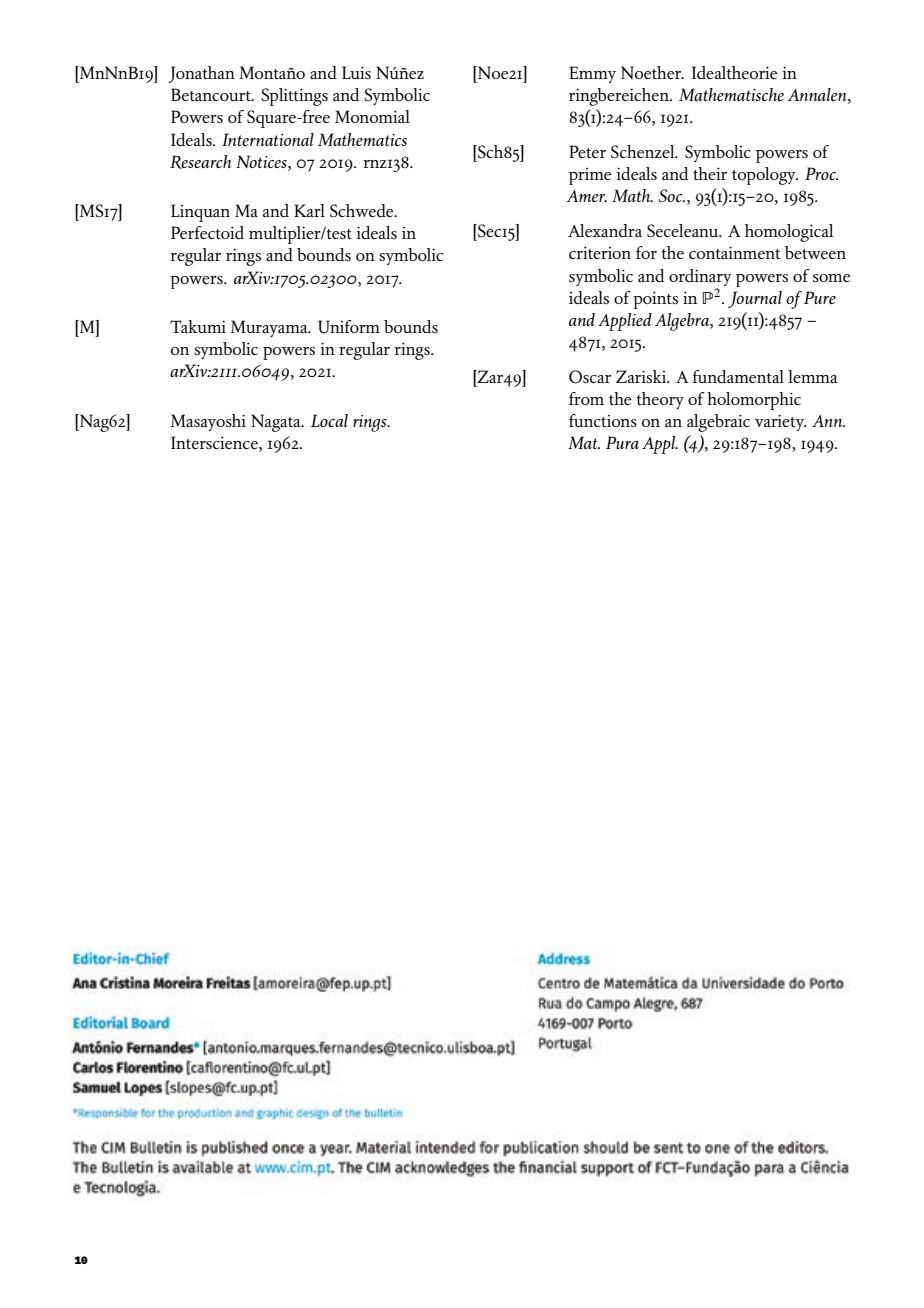 This document has height=1308, width=924. Describe the element at coordinates (600, 252) in the document. I see `criterion` at that location.
